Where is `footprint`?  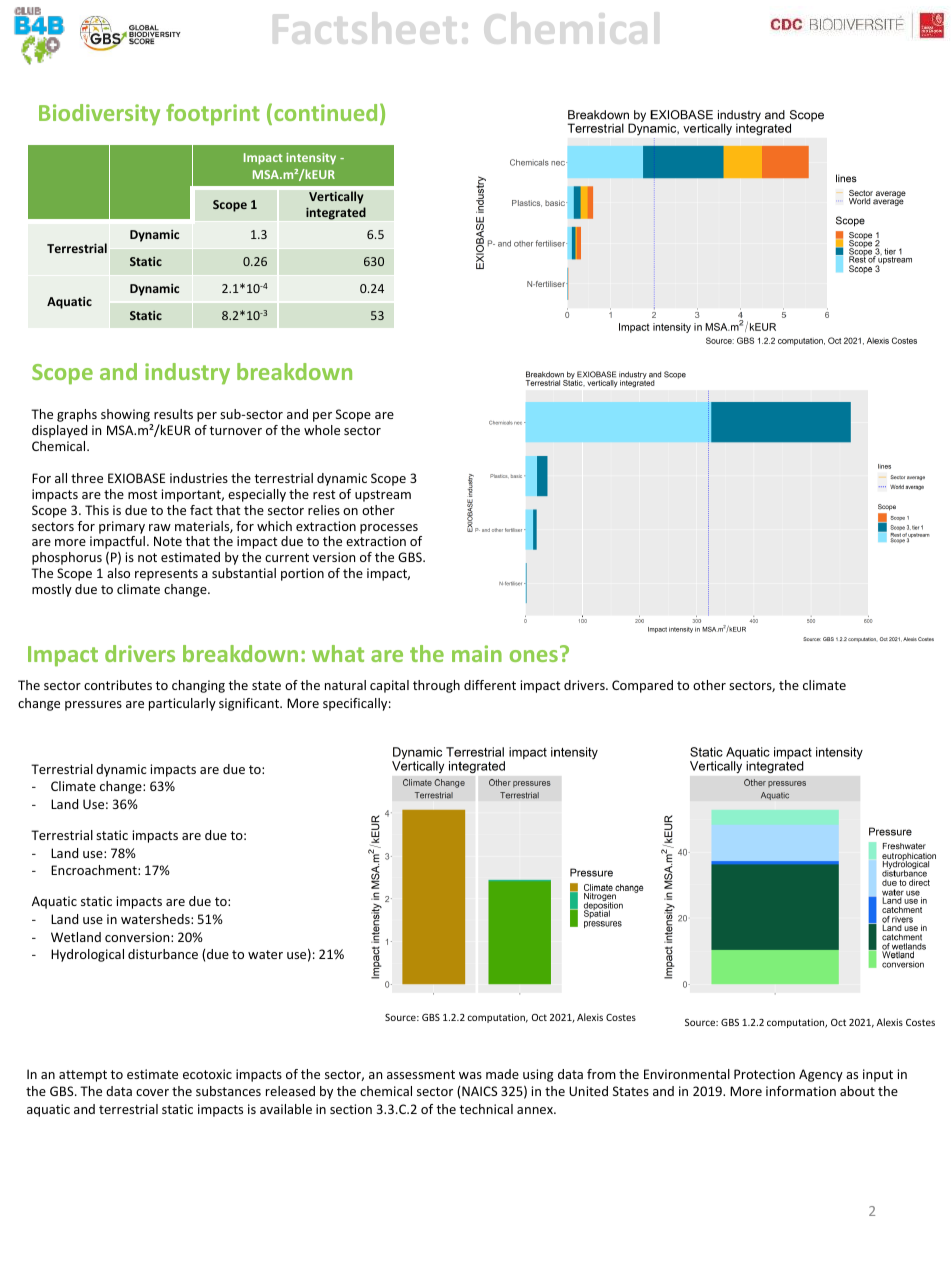
footprint is located at coordinates (213, 115).
